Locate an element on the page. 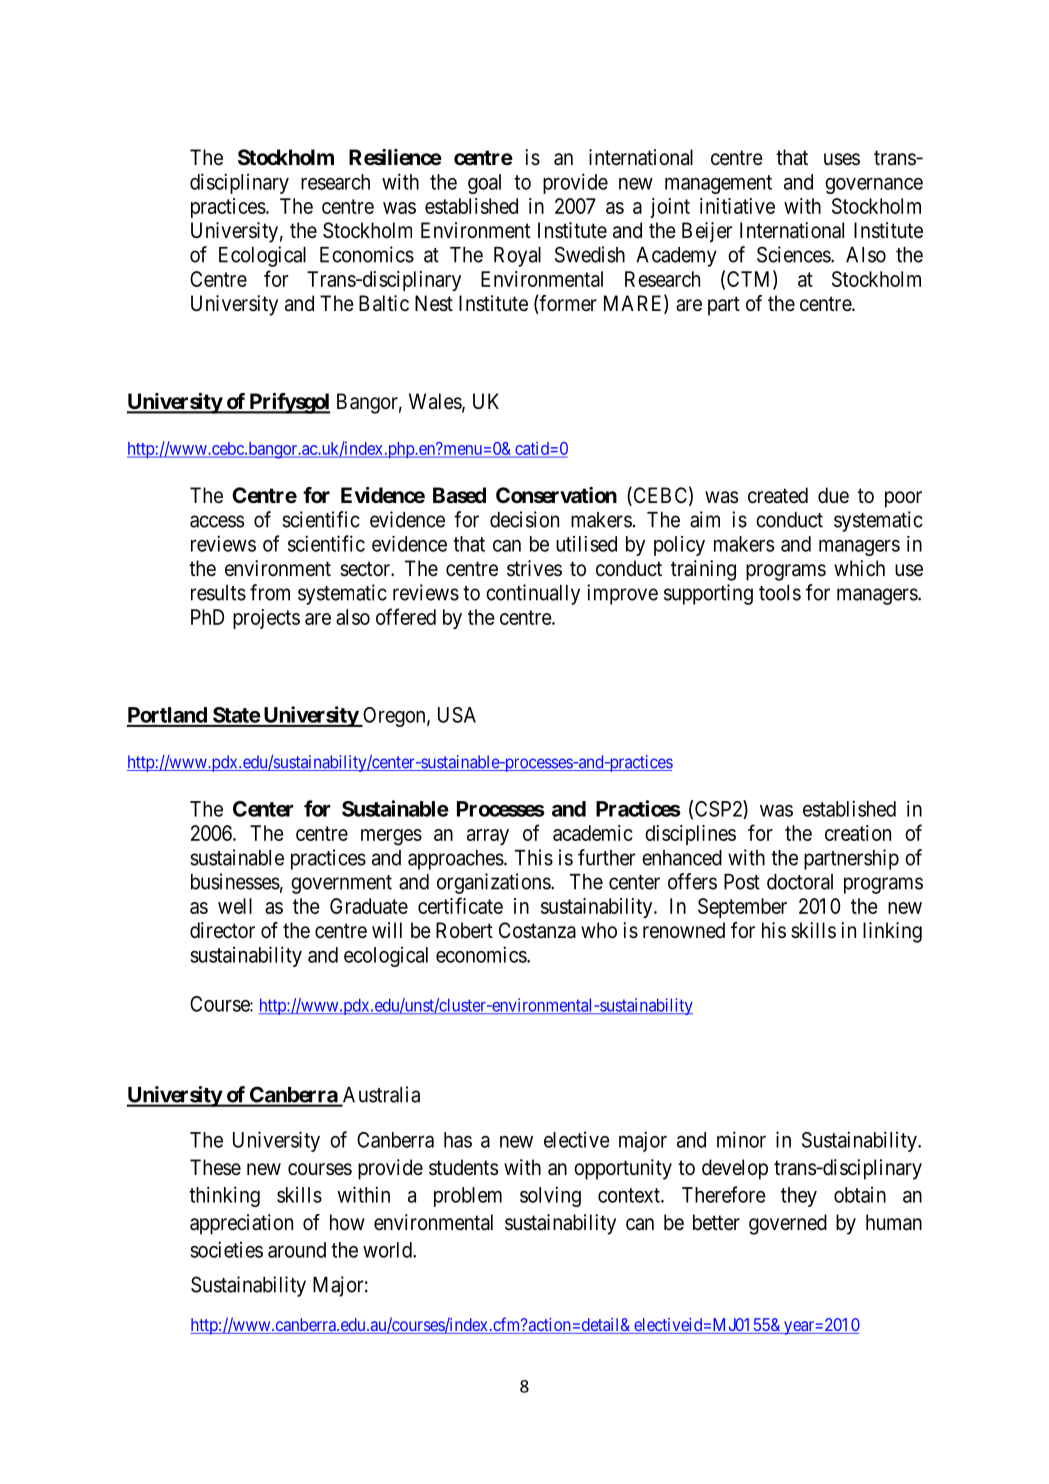  Costanza is located at coordinates (537, 930).
